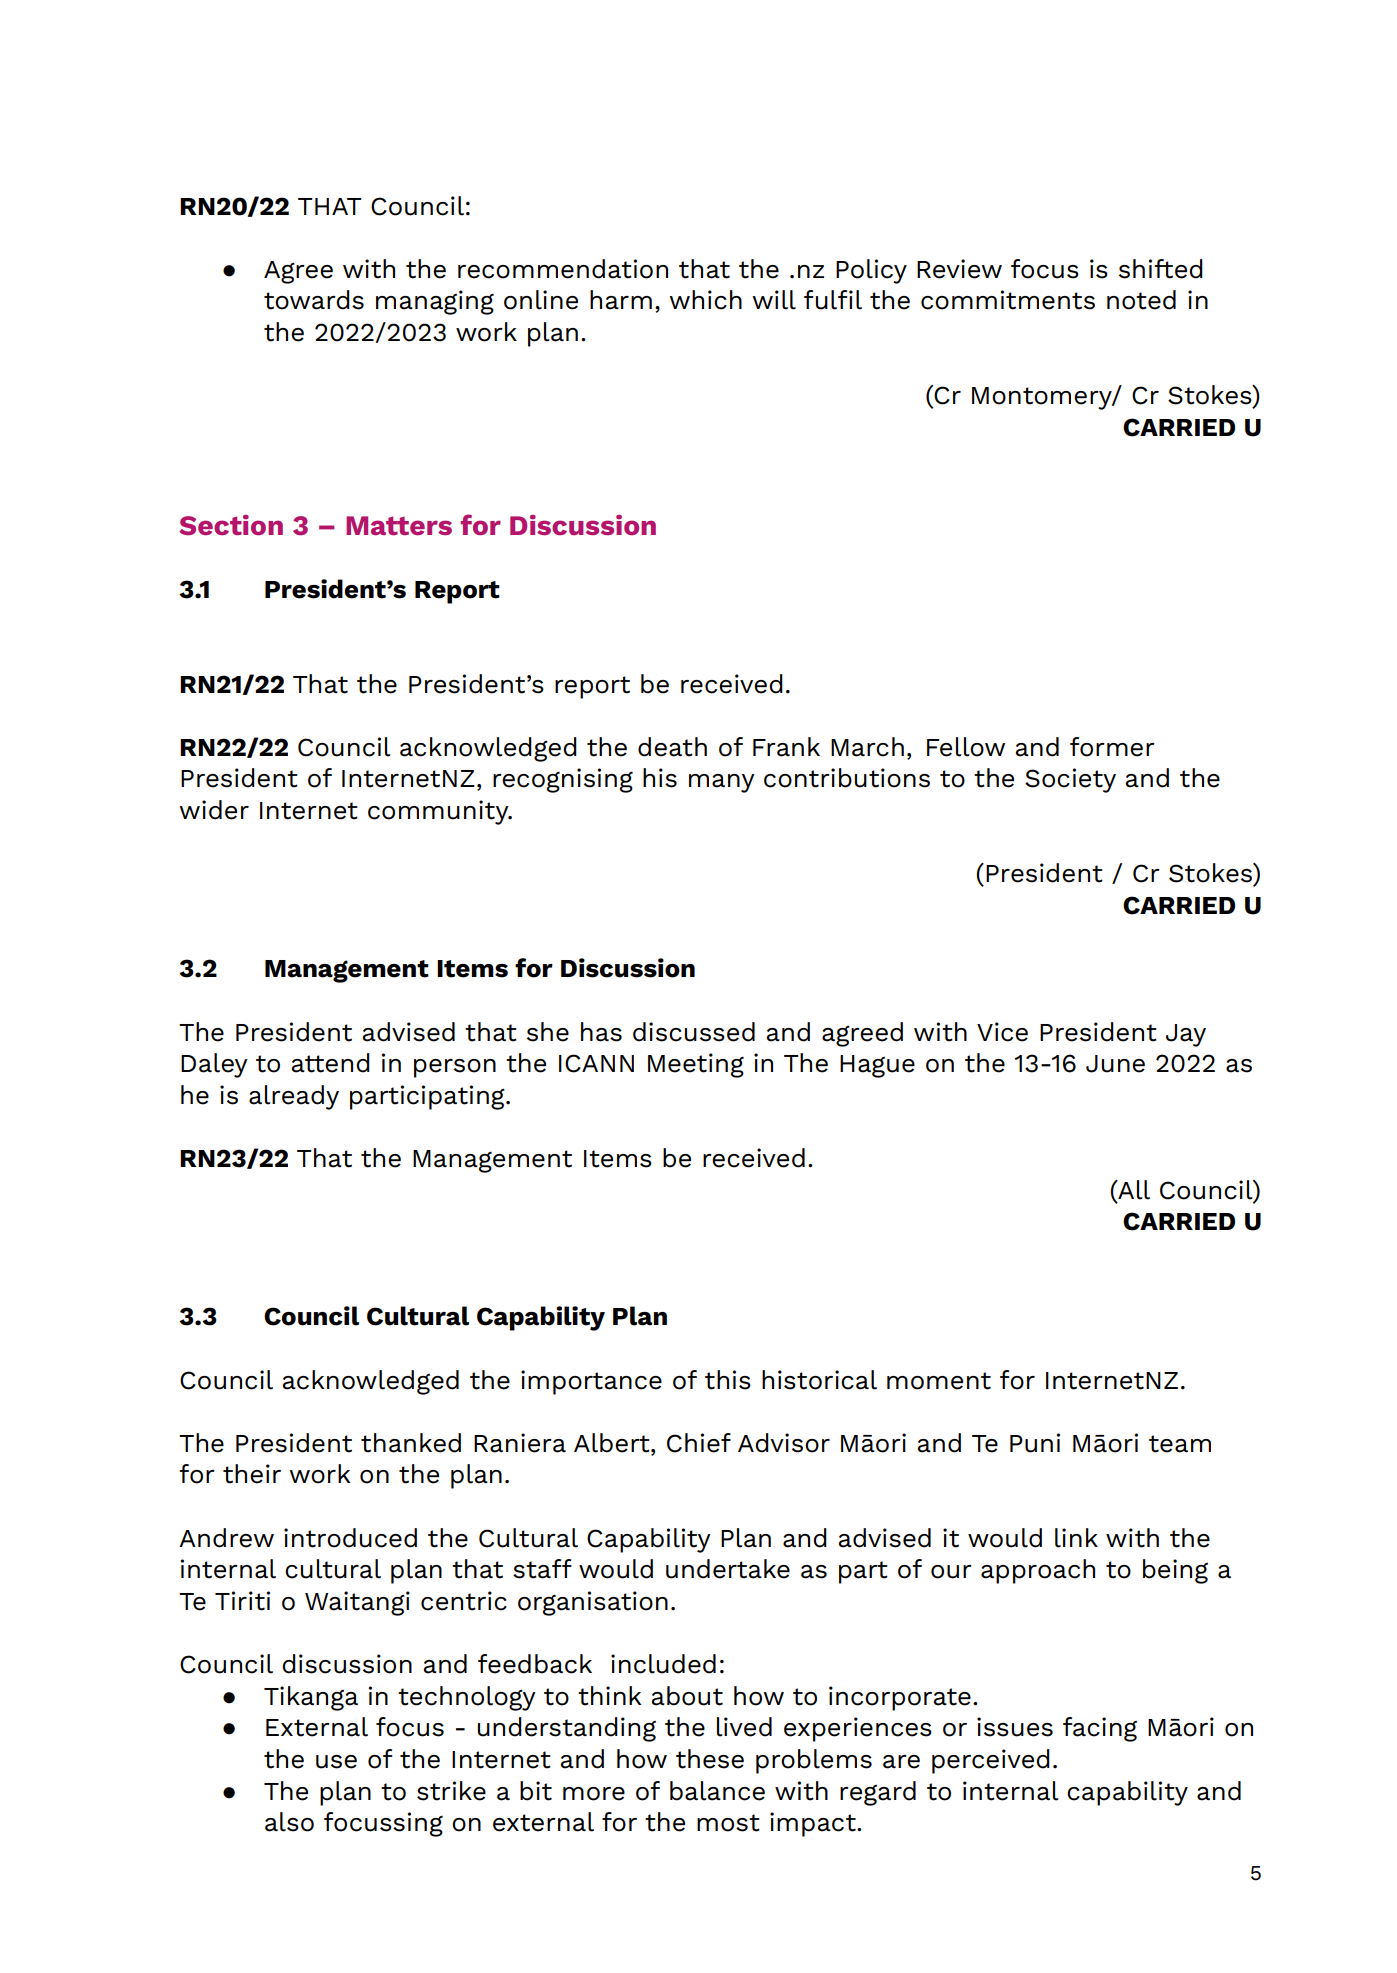 The width and height of the screenshot is (1397, 1973). Describe the element at coordinates (1070, 780) in the screenshot. I see `Society` at that location.
